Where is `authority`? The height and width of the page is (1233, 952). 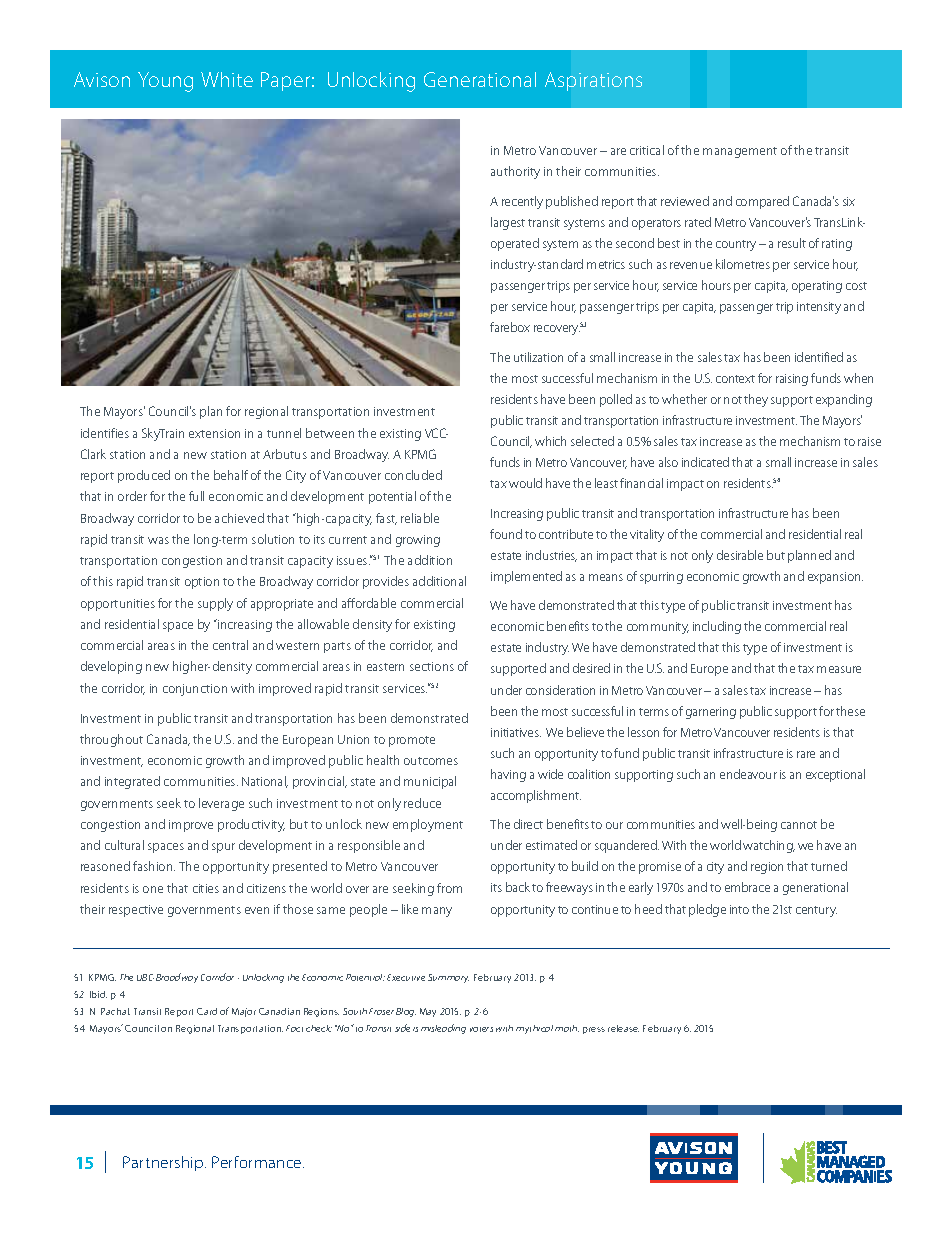 authority is located at coordinates (515, 172).
